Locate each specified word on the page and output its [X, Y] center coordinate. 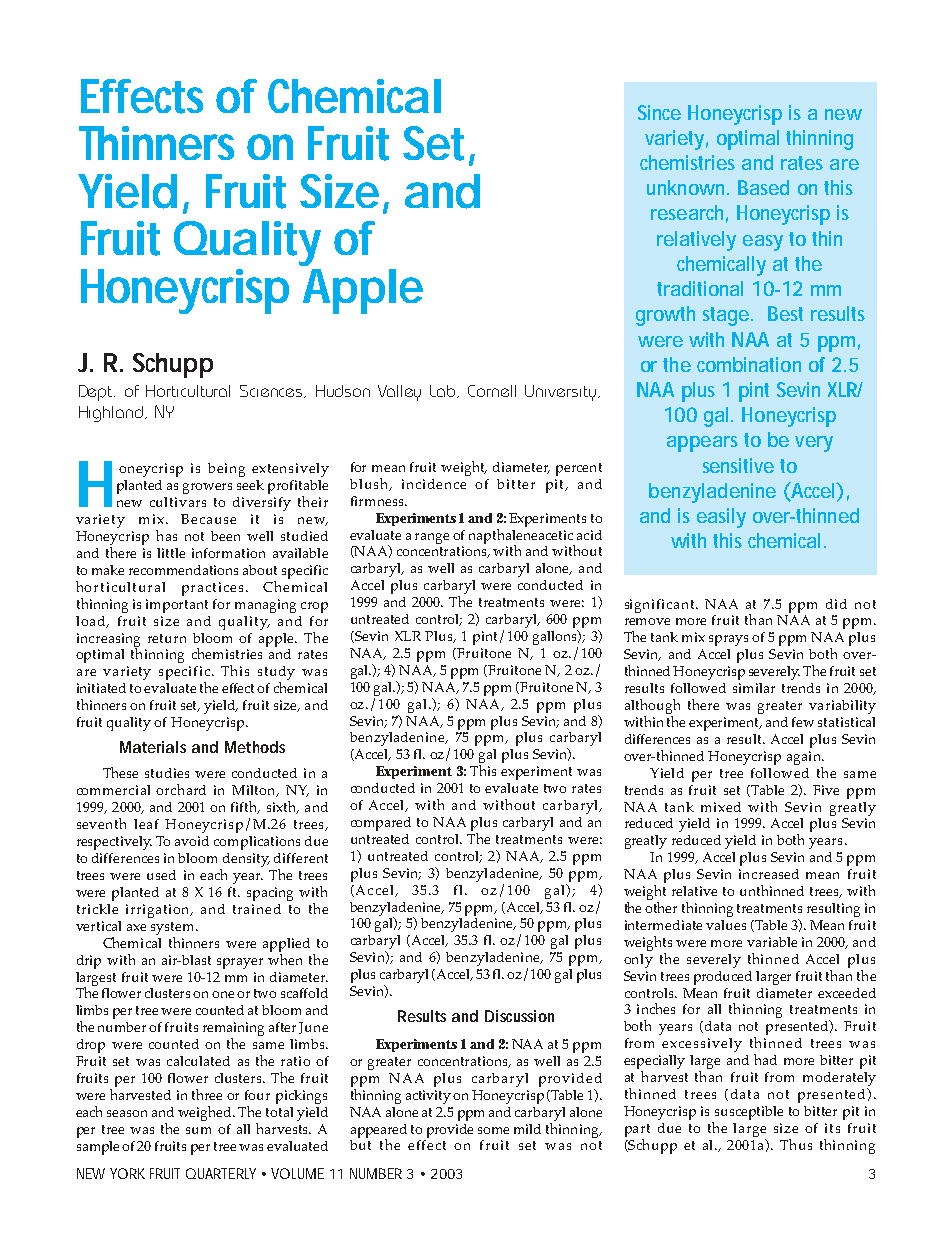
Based [763, 187]
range [432, 538]
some [493, 1130]
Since [659, 112]
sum [198, 1130]
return [167, 638]
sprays [728, 640]
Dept [97, 393]
